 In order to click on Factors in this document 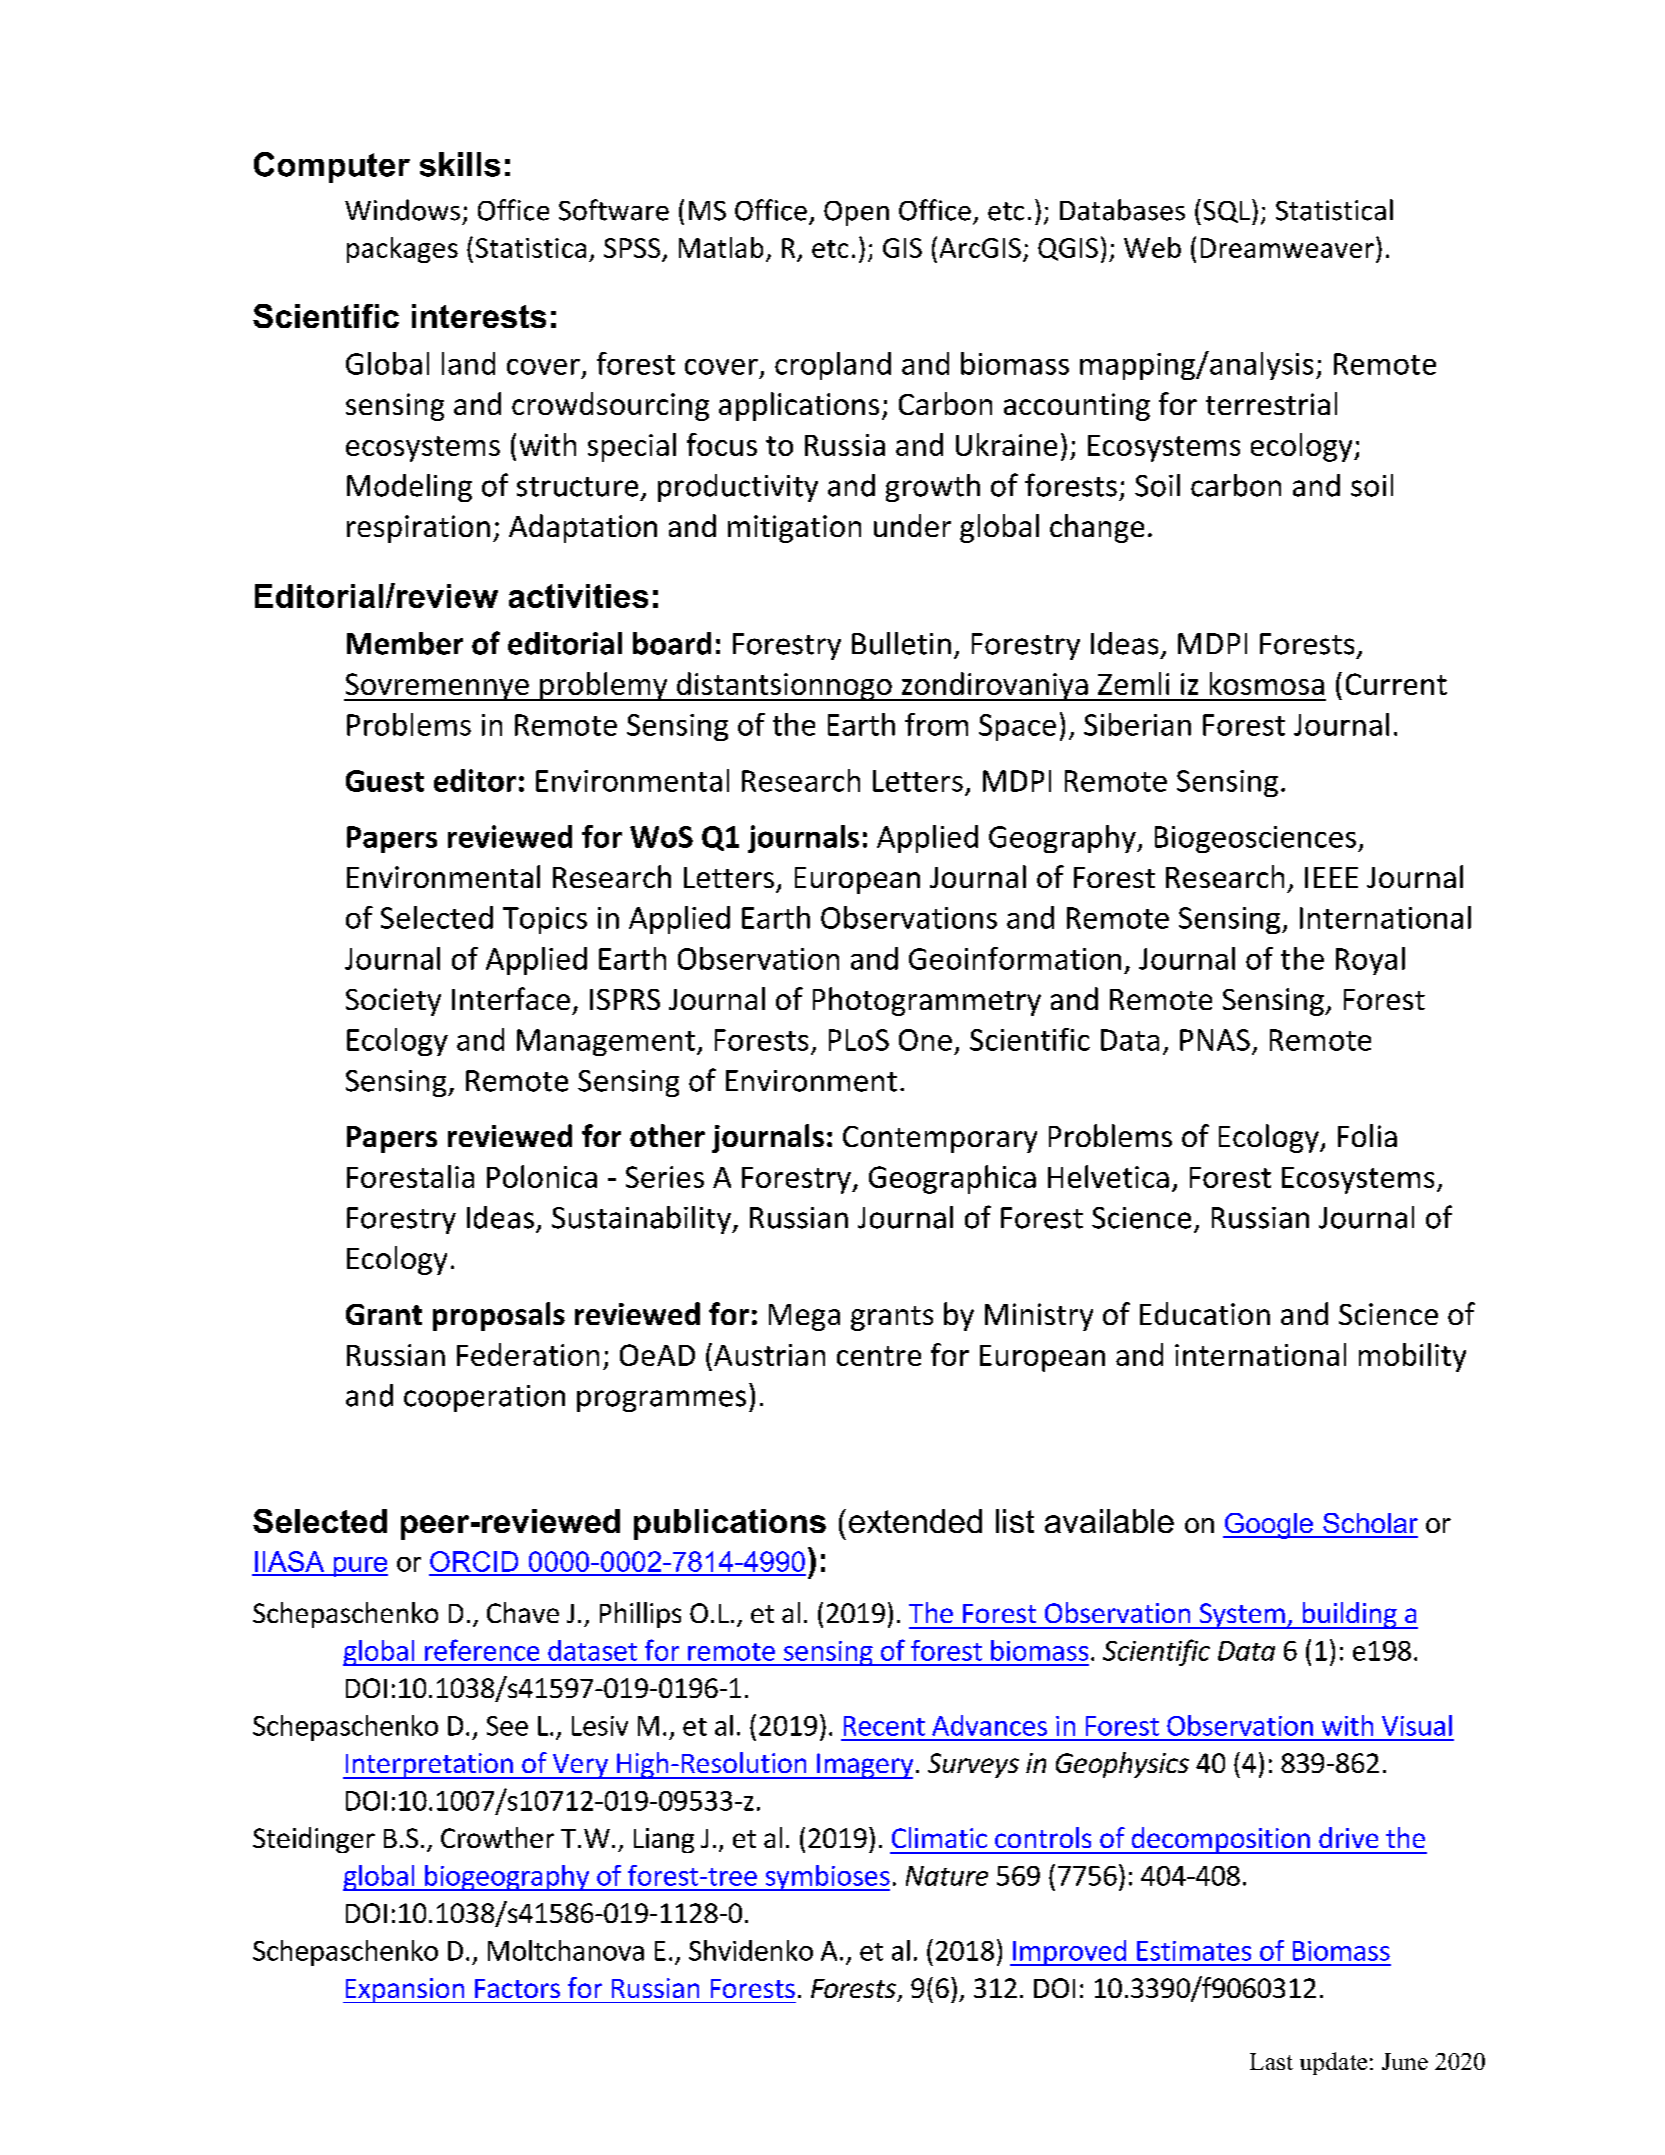, I will do `click(517, 1988)`.
